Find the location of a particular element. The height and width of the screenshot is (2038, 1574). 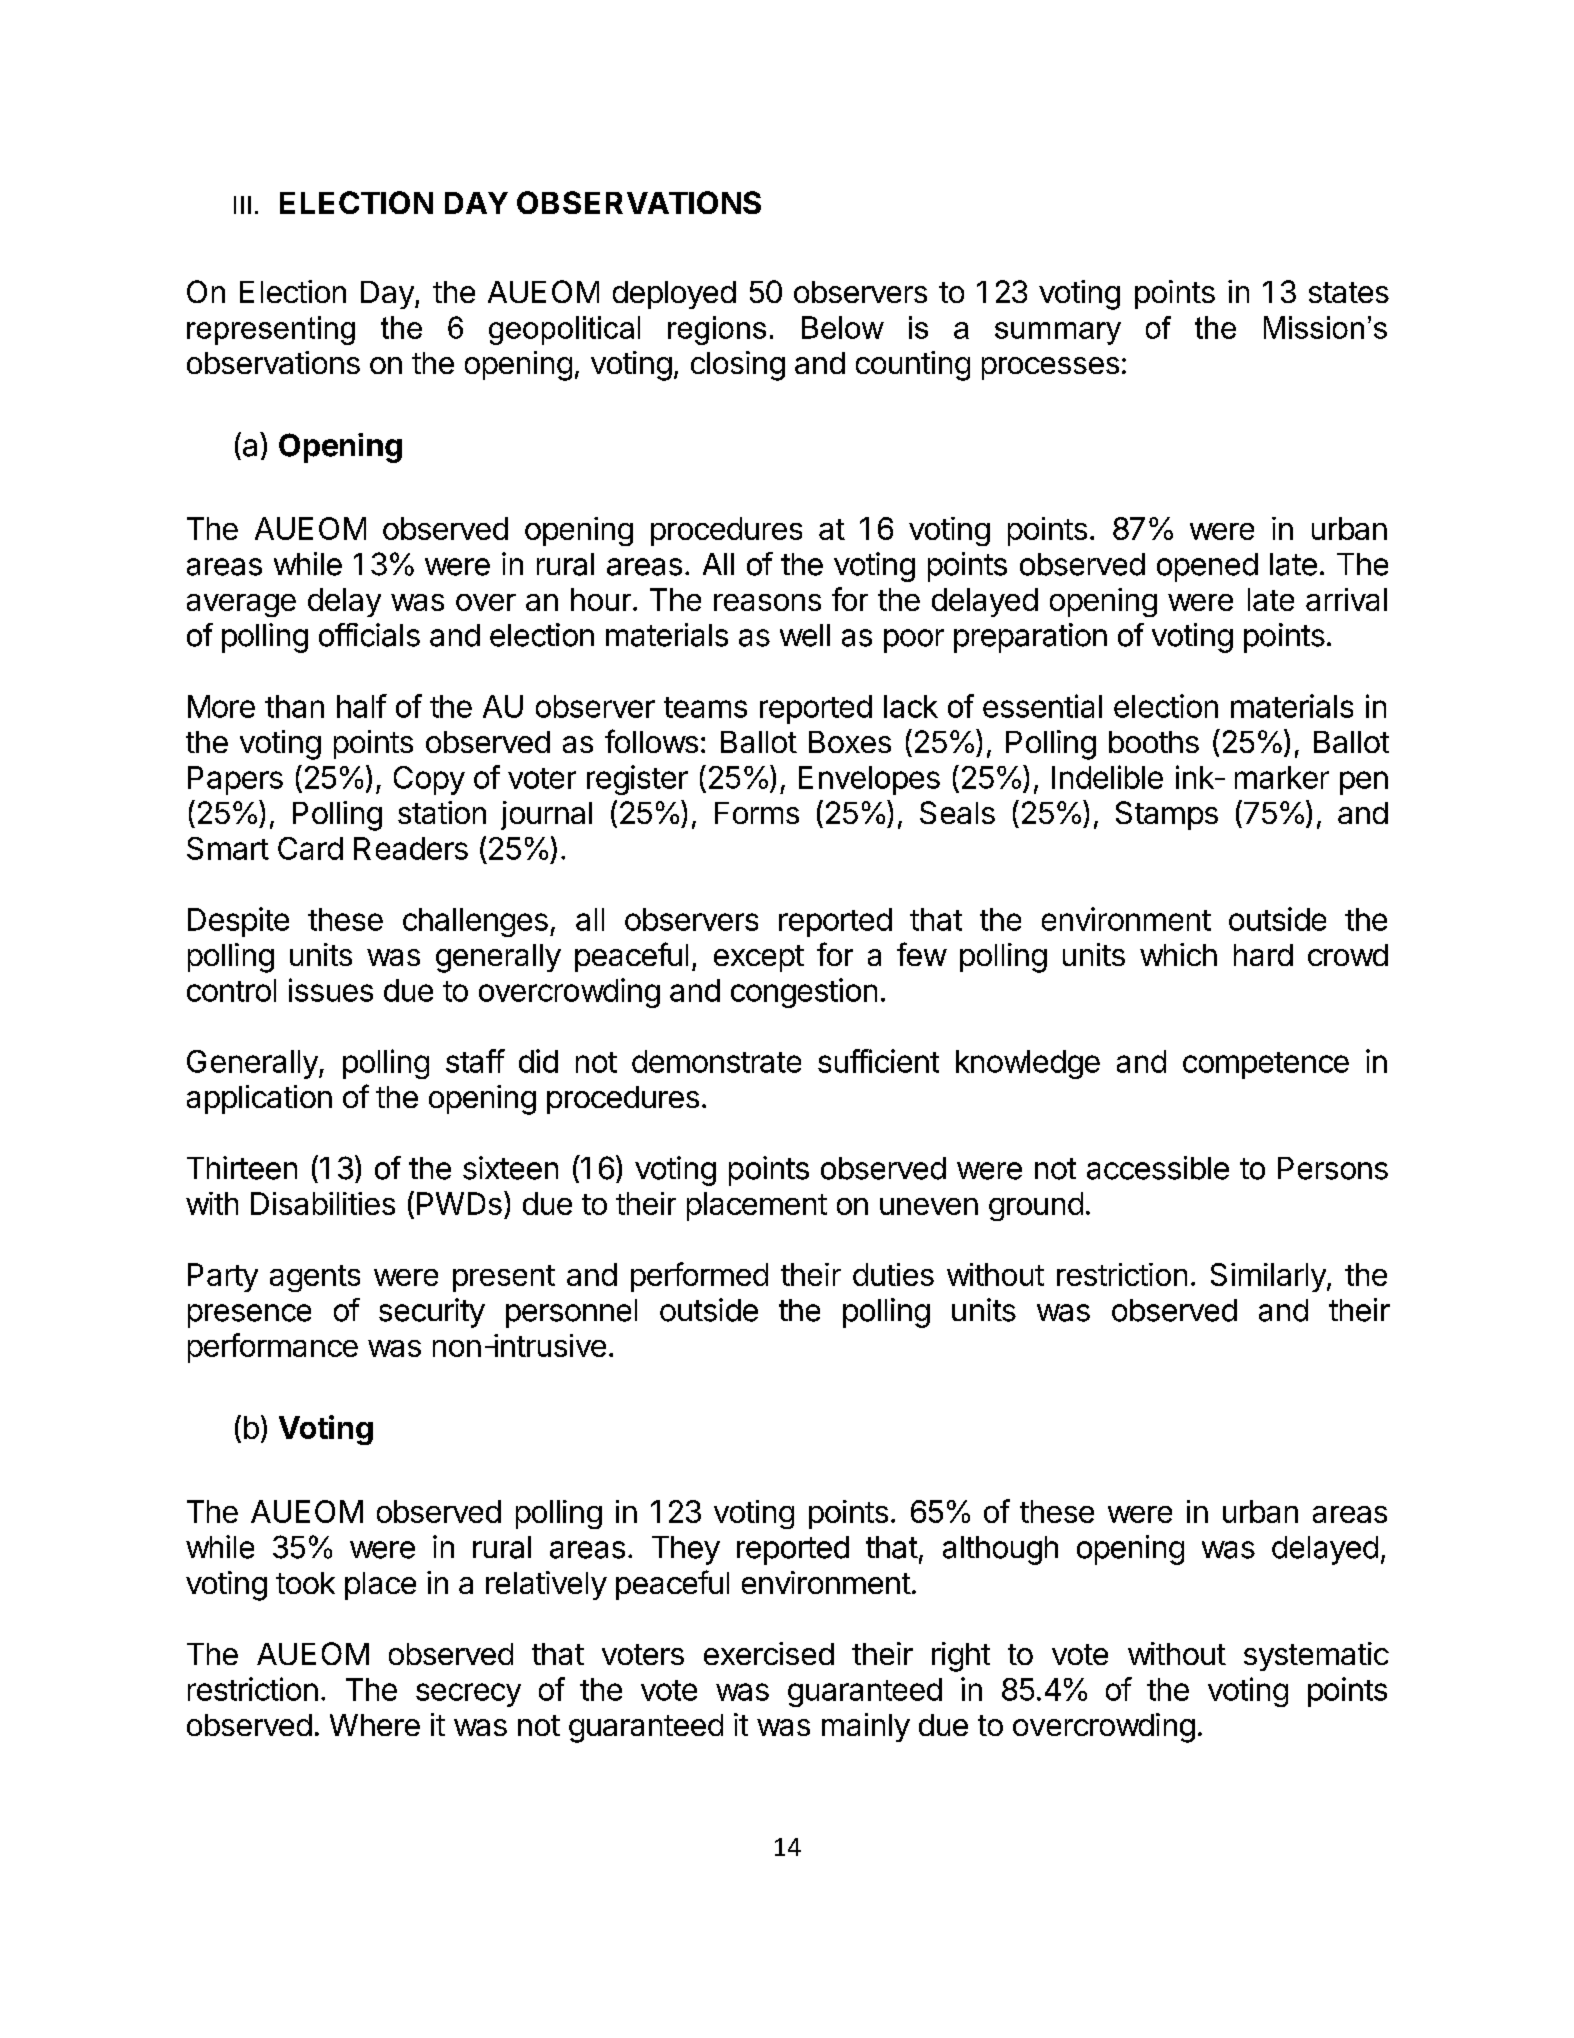

issues is located at coordinates (331, 990).
